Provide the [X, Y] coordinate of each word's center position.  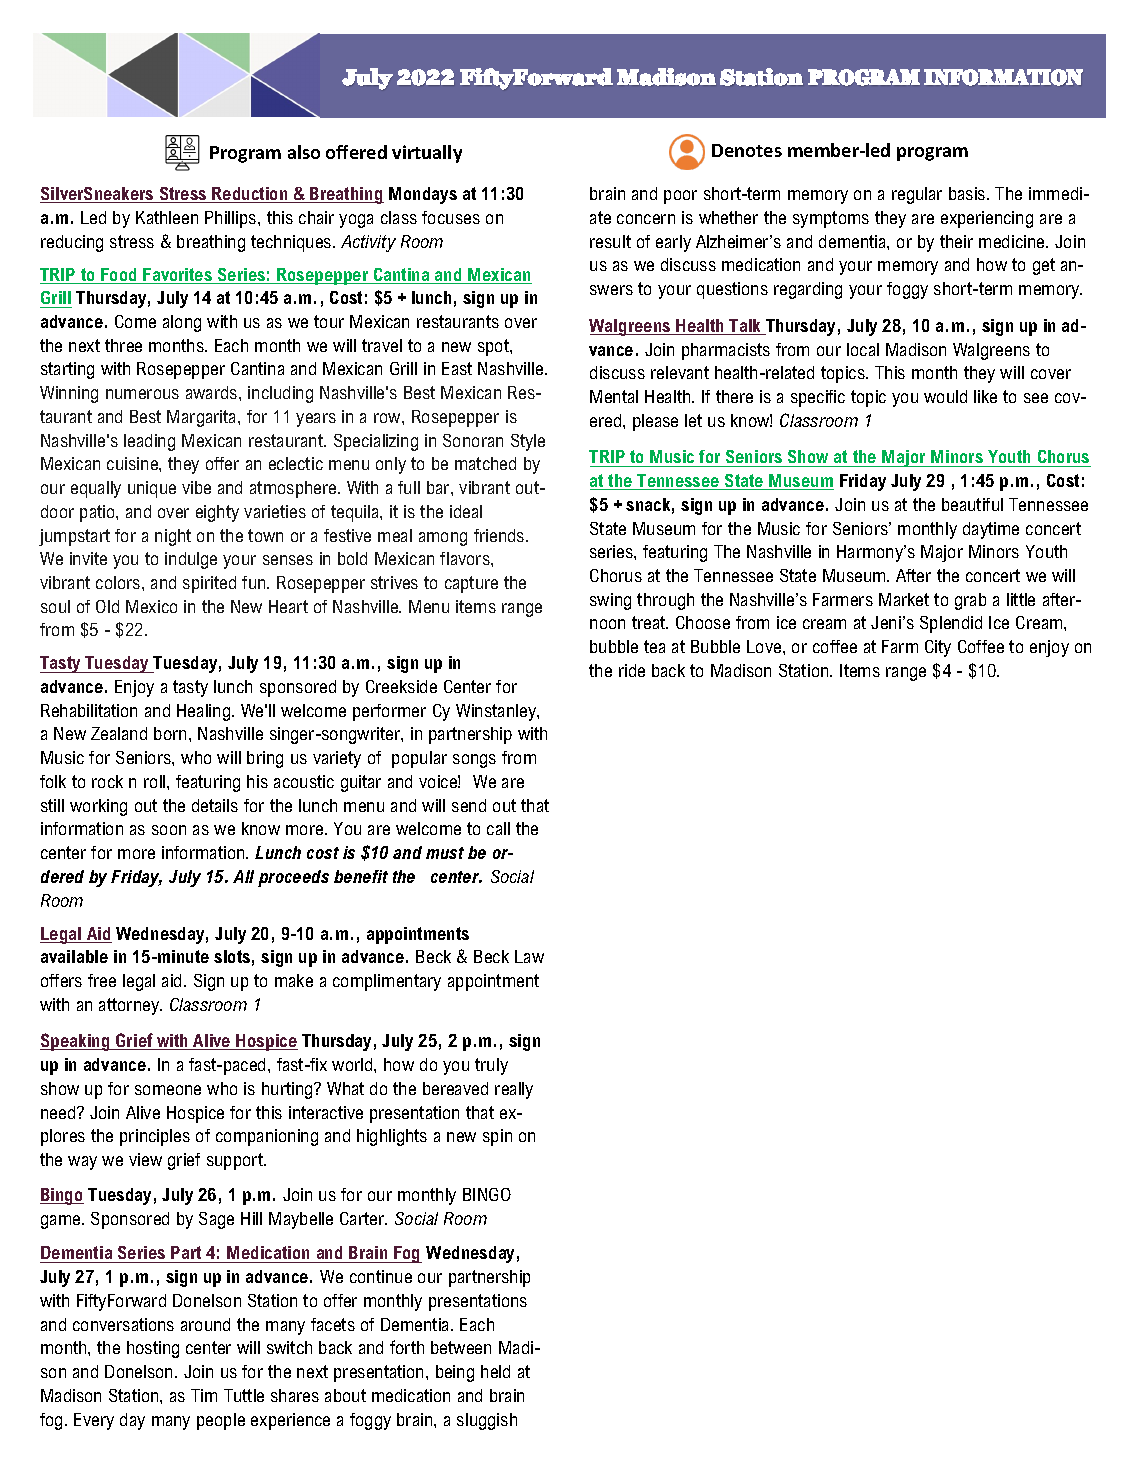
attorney [130, 1006]
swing [610, 601]
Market [904, 599]
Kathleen [167, 217]
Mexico [151, 606]
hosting [153, 1349]
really [514, 1090]
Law [529, 956]
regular [917, 195]
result [610, 241]
